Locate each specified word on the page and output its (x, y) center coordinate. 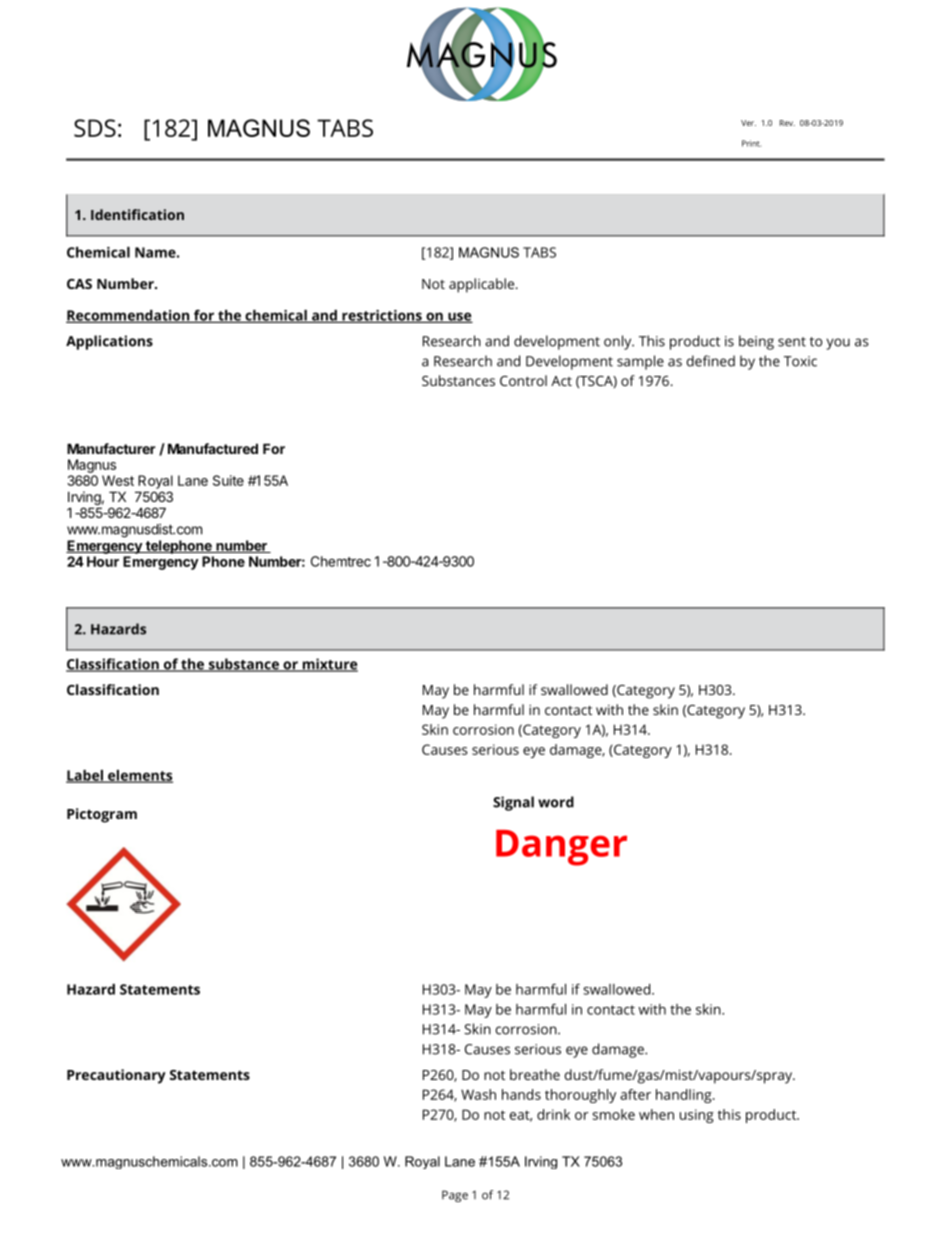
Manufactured (213, 448)
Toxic (800, 361)
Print (751, 143)
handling (685, 1096)
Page (455, 1196)
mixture (329, 665)
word (556, 802)
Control (523, 380)
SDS (95, 128)
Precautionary (116, 1076)
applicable (483, 285)
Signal (513, 803)
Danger (561, 848)
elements (139, 776)
